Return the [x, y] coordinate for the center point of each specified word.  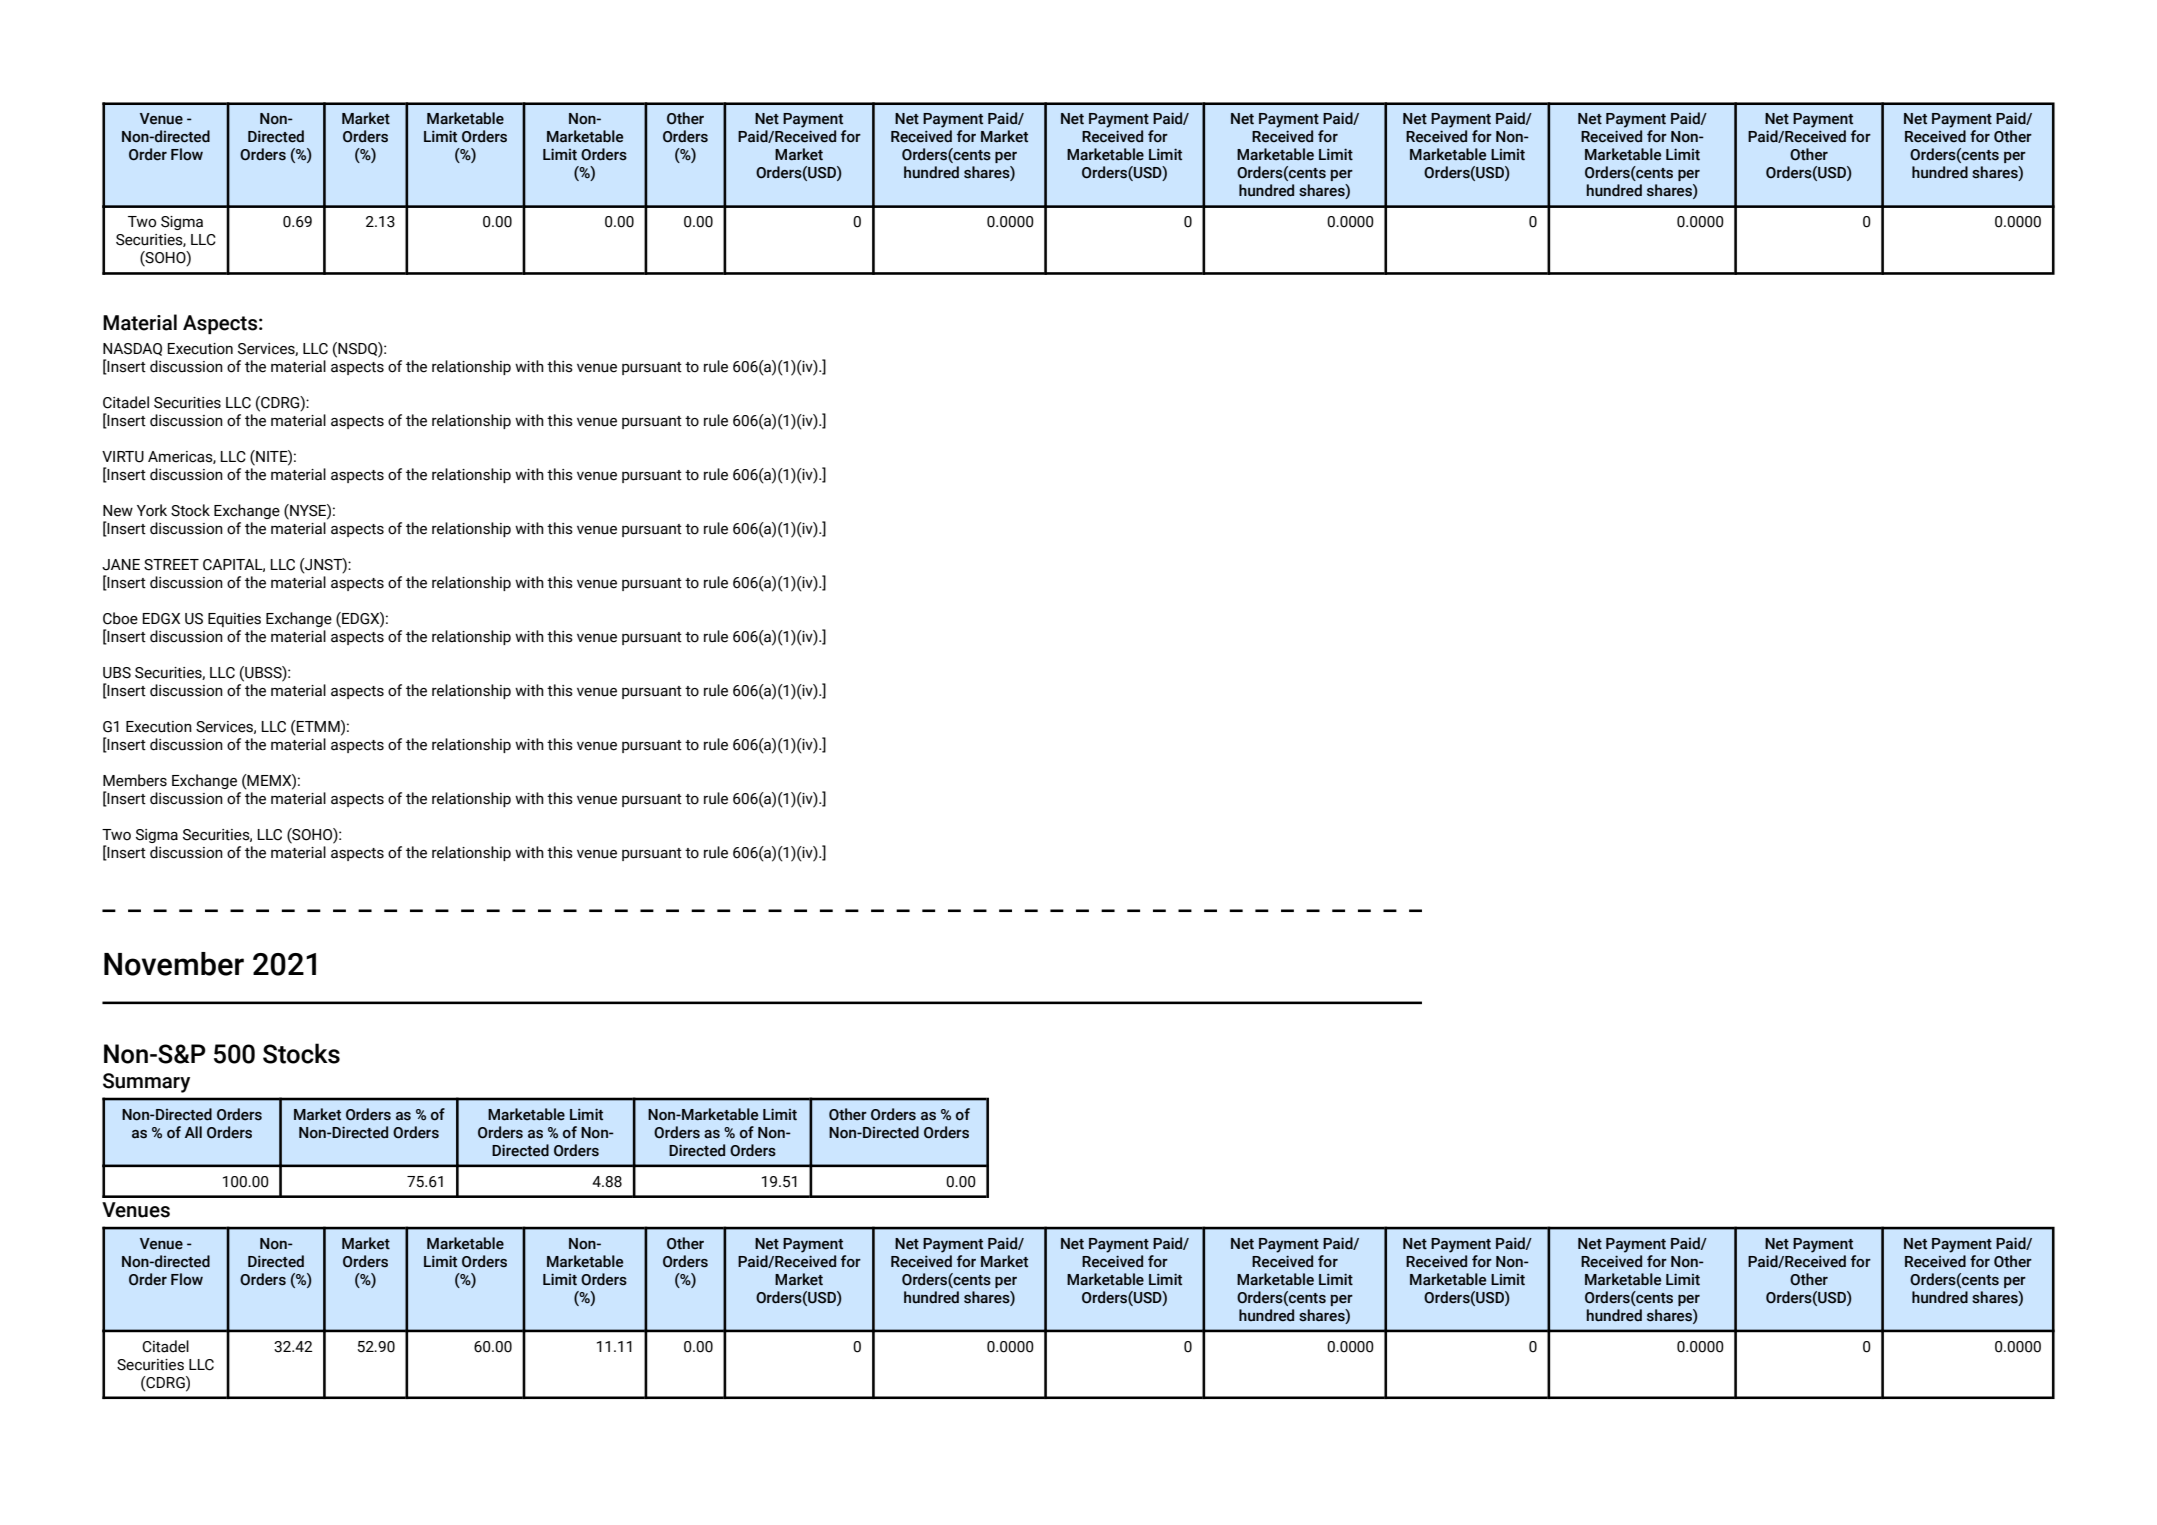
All [193, 1132]
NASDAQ [132, 349]
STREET [171, 565]
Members [135, 780]
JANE [121, 565]
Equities [234, 620]
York [152, 510]
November [174, 964]
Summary [146, 1083]
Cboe [120, 618]
